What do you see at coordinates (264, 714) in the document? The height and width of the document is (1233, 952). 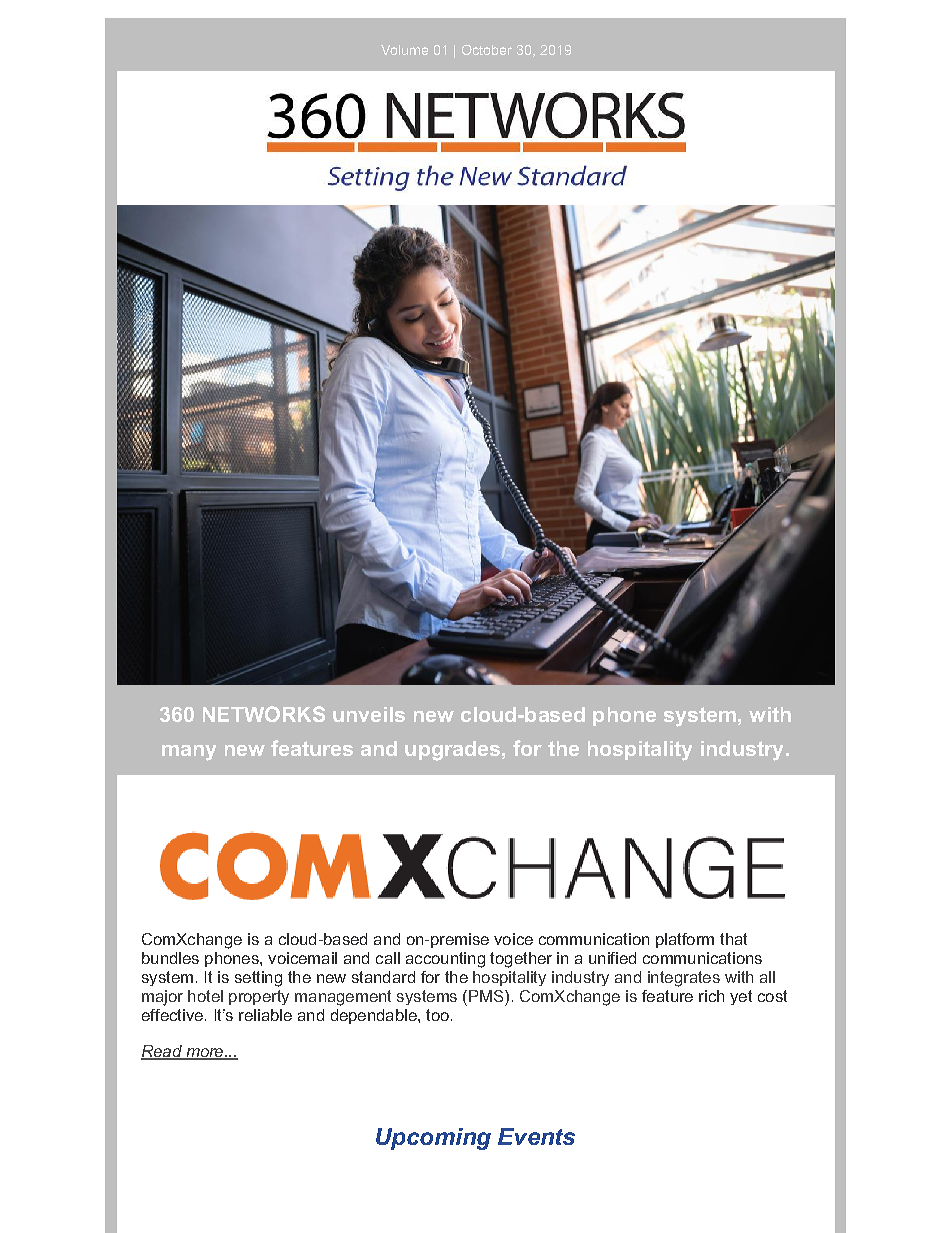 I see `NETWORKS` at bounding box center [264, 714].
